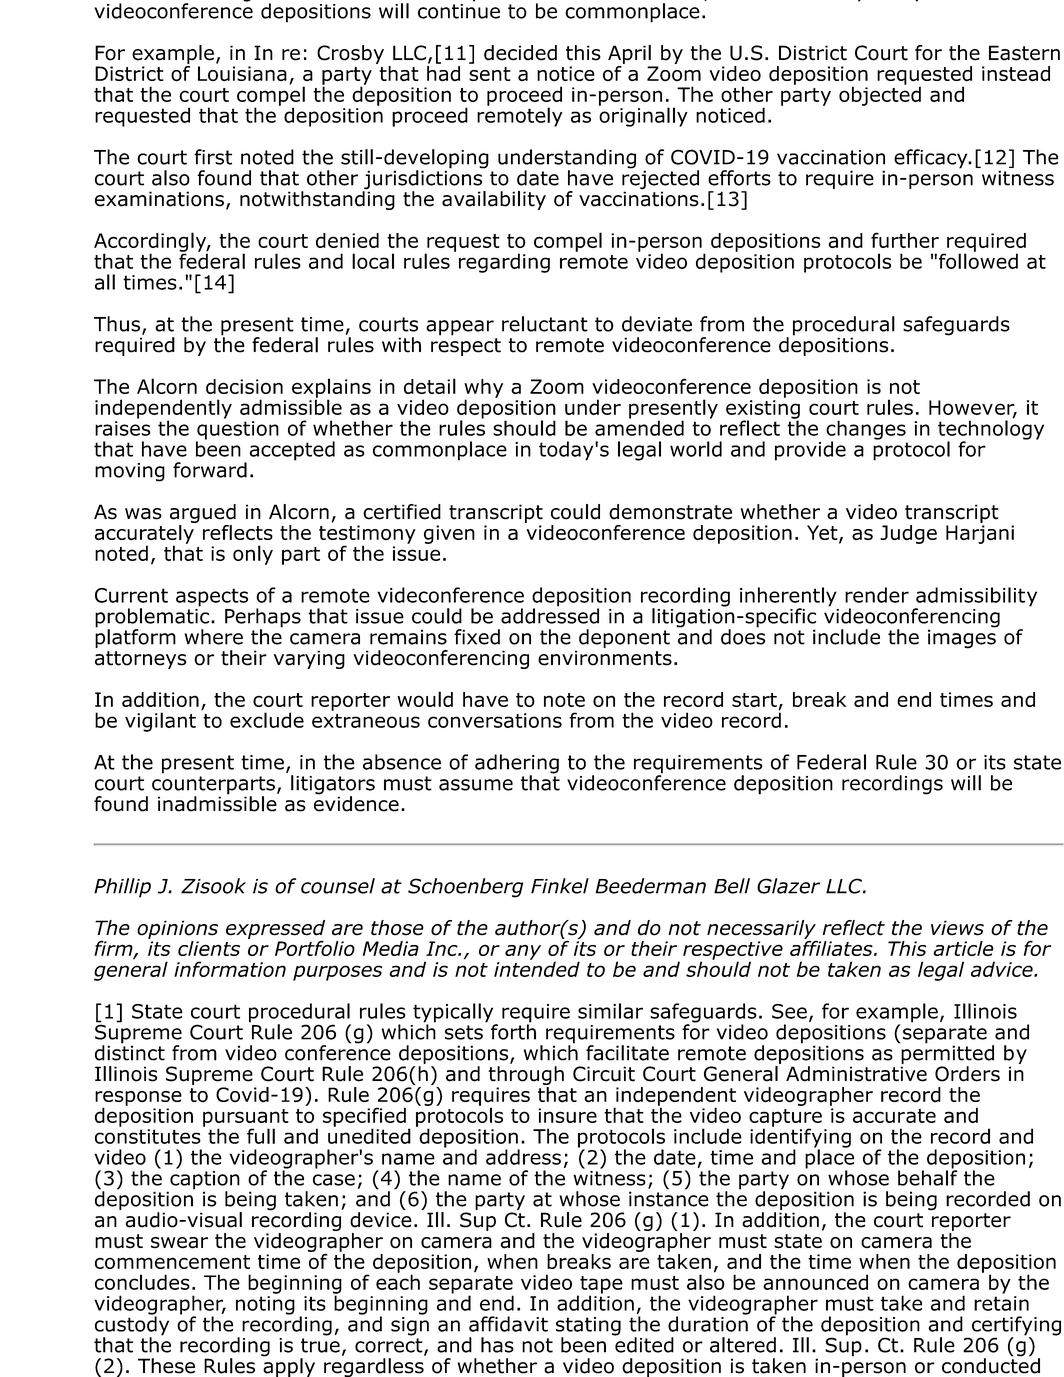 Image resolution: width=1064 pixels, height=1377 pixels. I want to click on noting, so click(265, 1304).
